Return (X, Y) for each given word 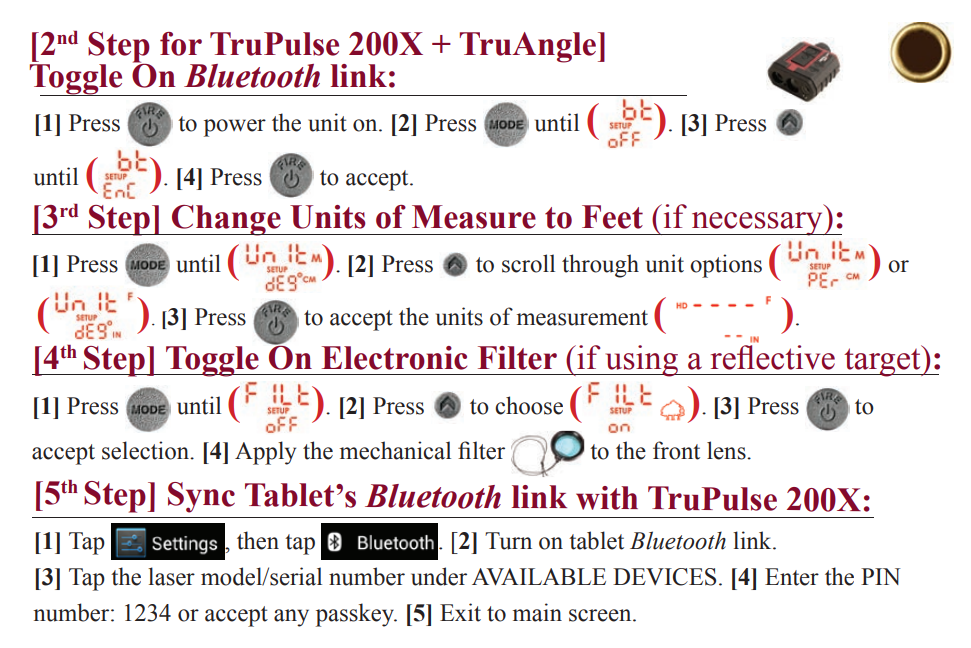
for (181, 44)
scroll (528, 263)
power (235, 128)
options (726, 266)
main (537, 612)
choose (529, 405)
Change (226, 220)
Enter (792, 577)
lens (727, 450)
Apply (265, 453)
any (291, 618)
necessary (757, 224)
